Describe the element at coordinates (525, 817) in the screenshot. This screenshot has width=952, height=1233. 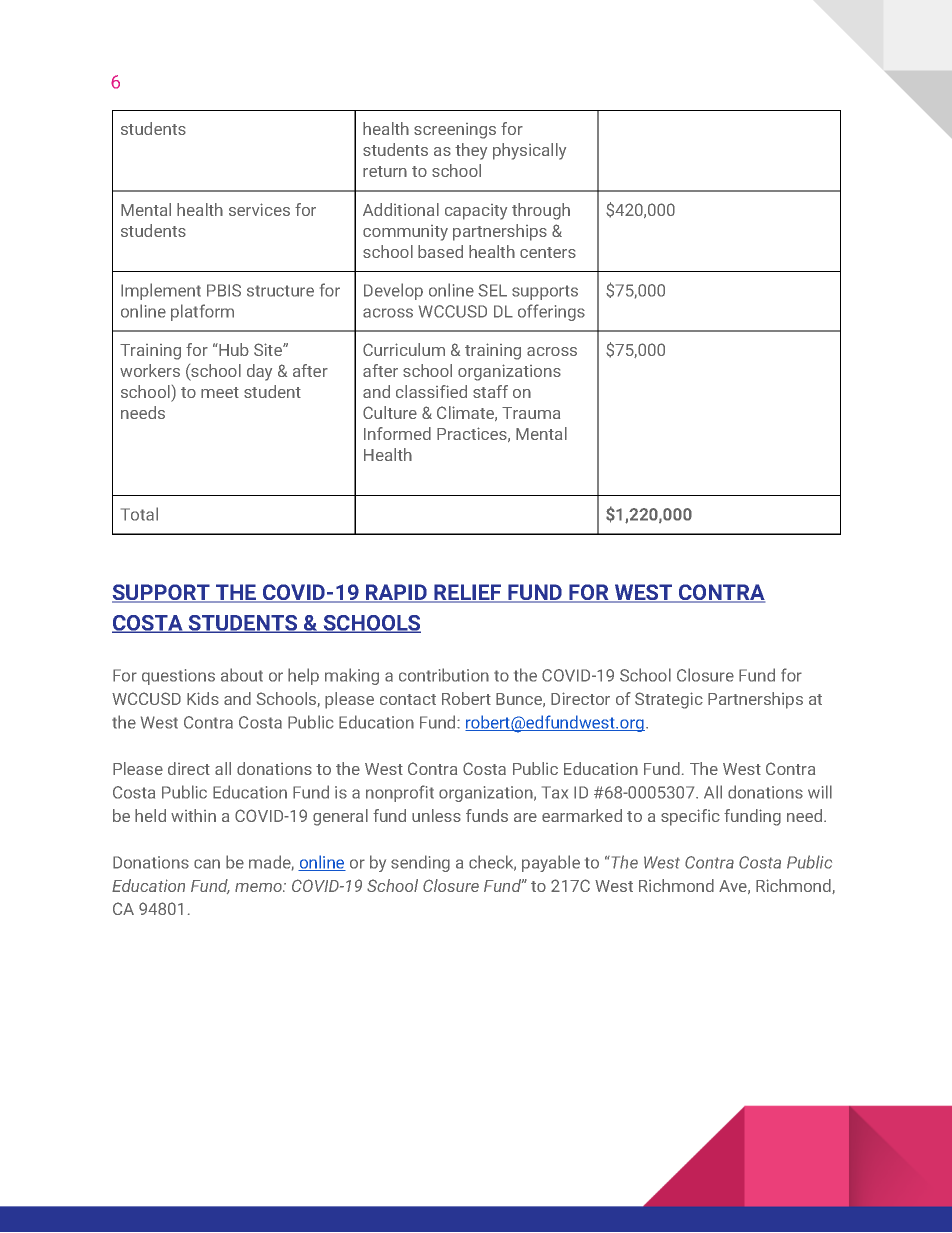
I see `are` at that location.
